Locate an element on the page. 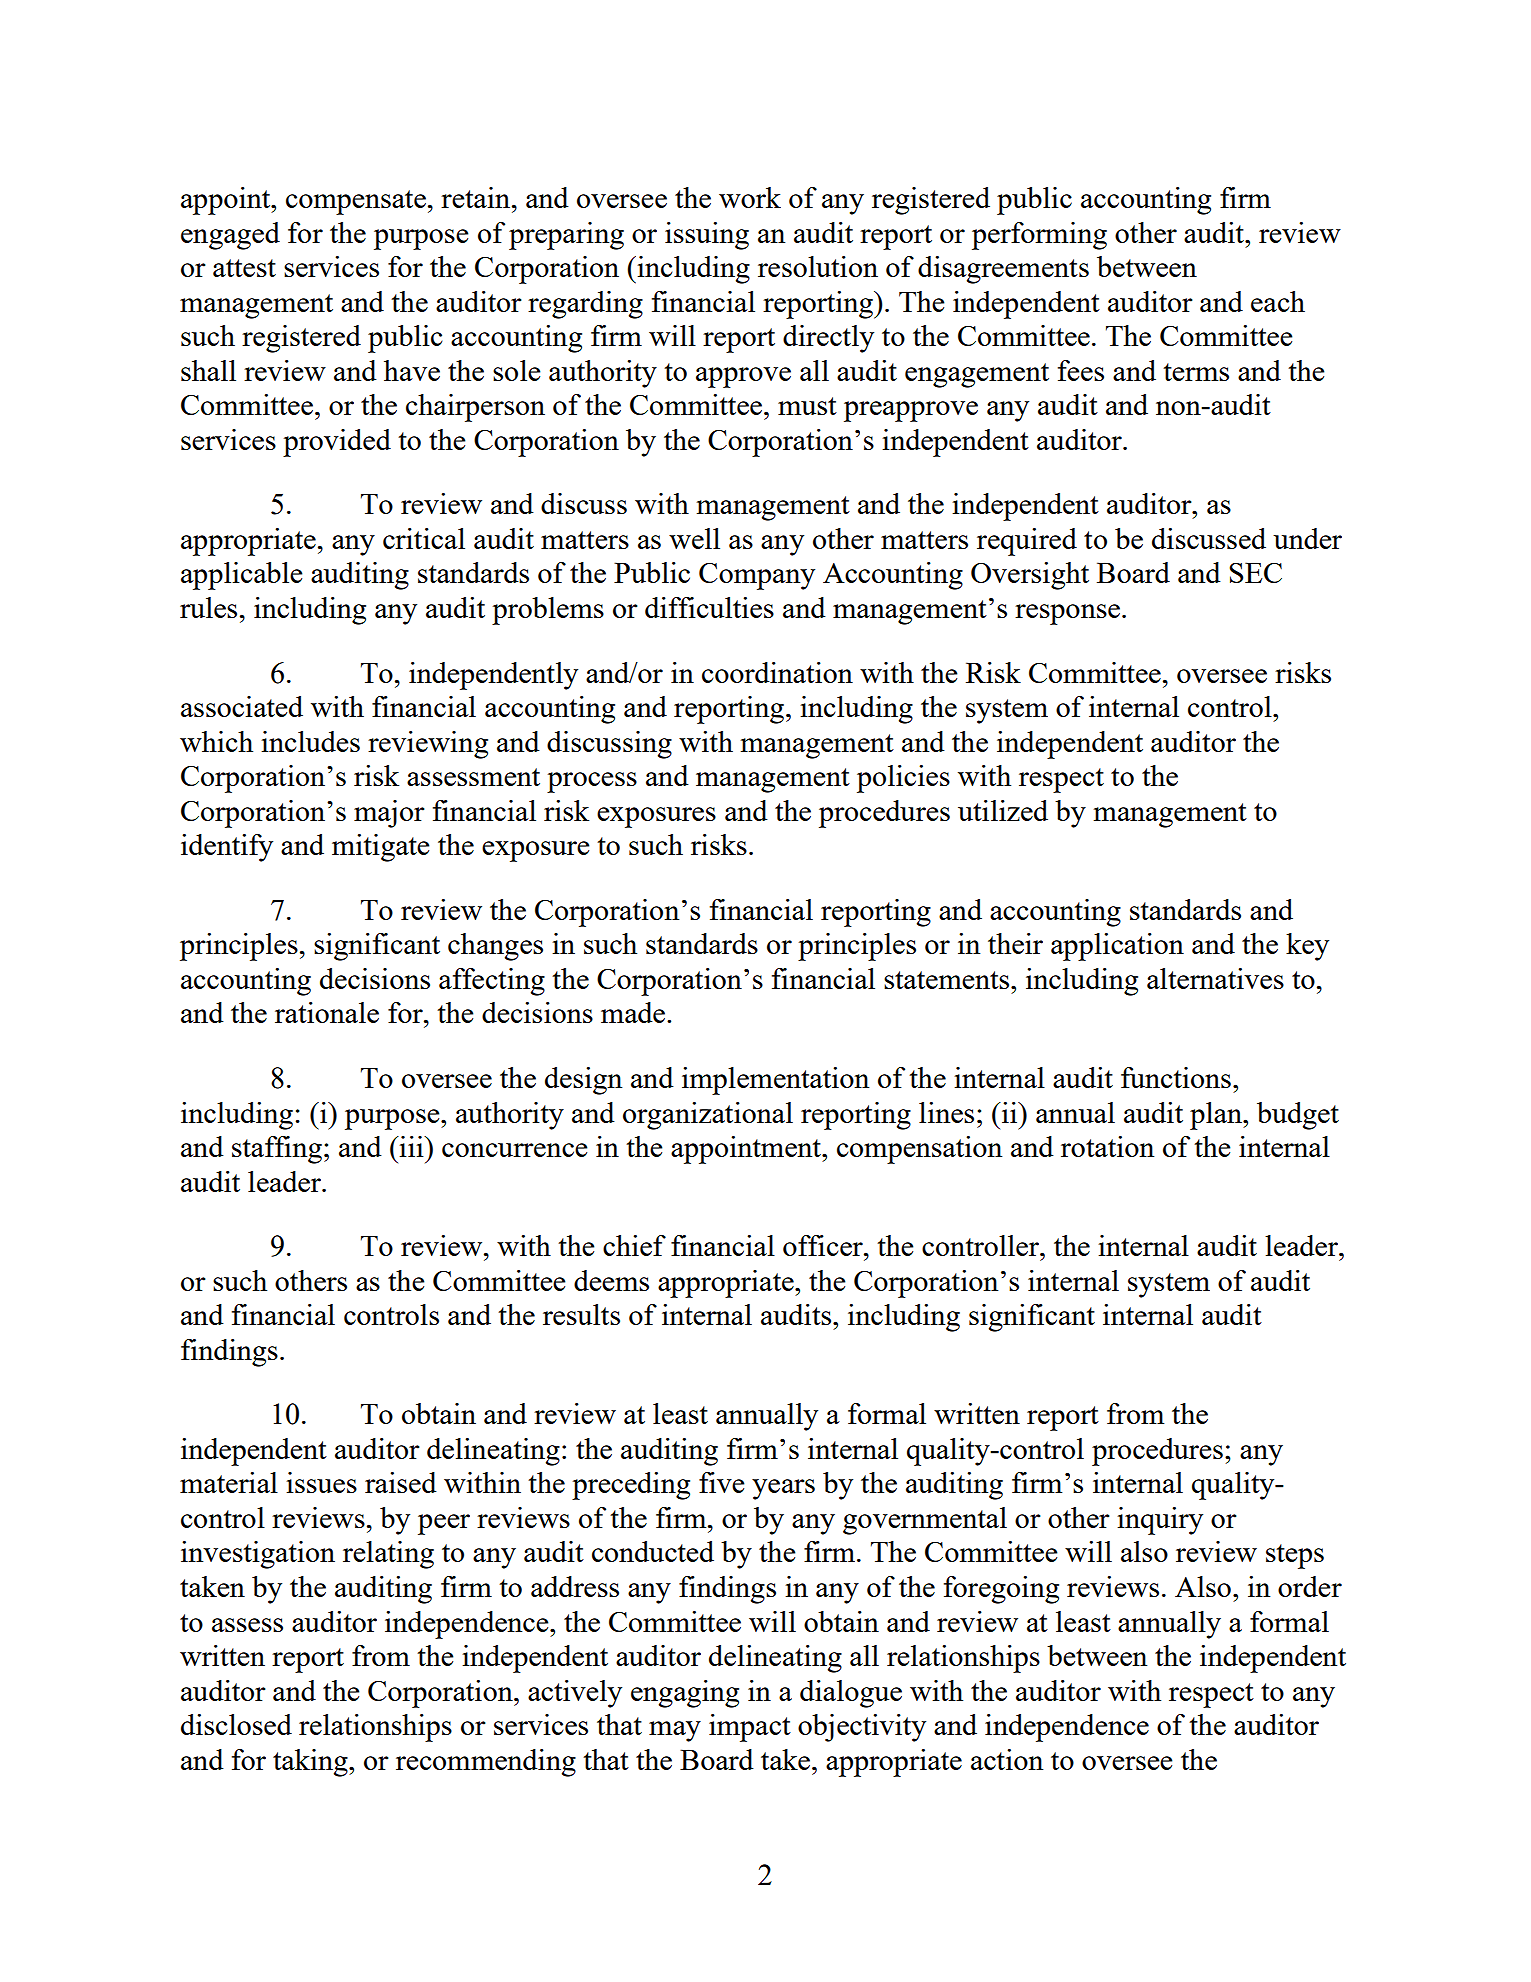 The height and width of the document is (1982, 1531). compensate is located at coordinates (356, 202).
